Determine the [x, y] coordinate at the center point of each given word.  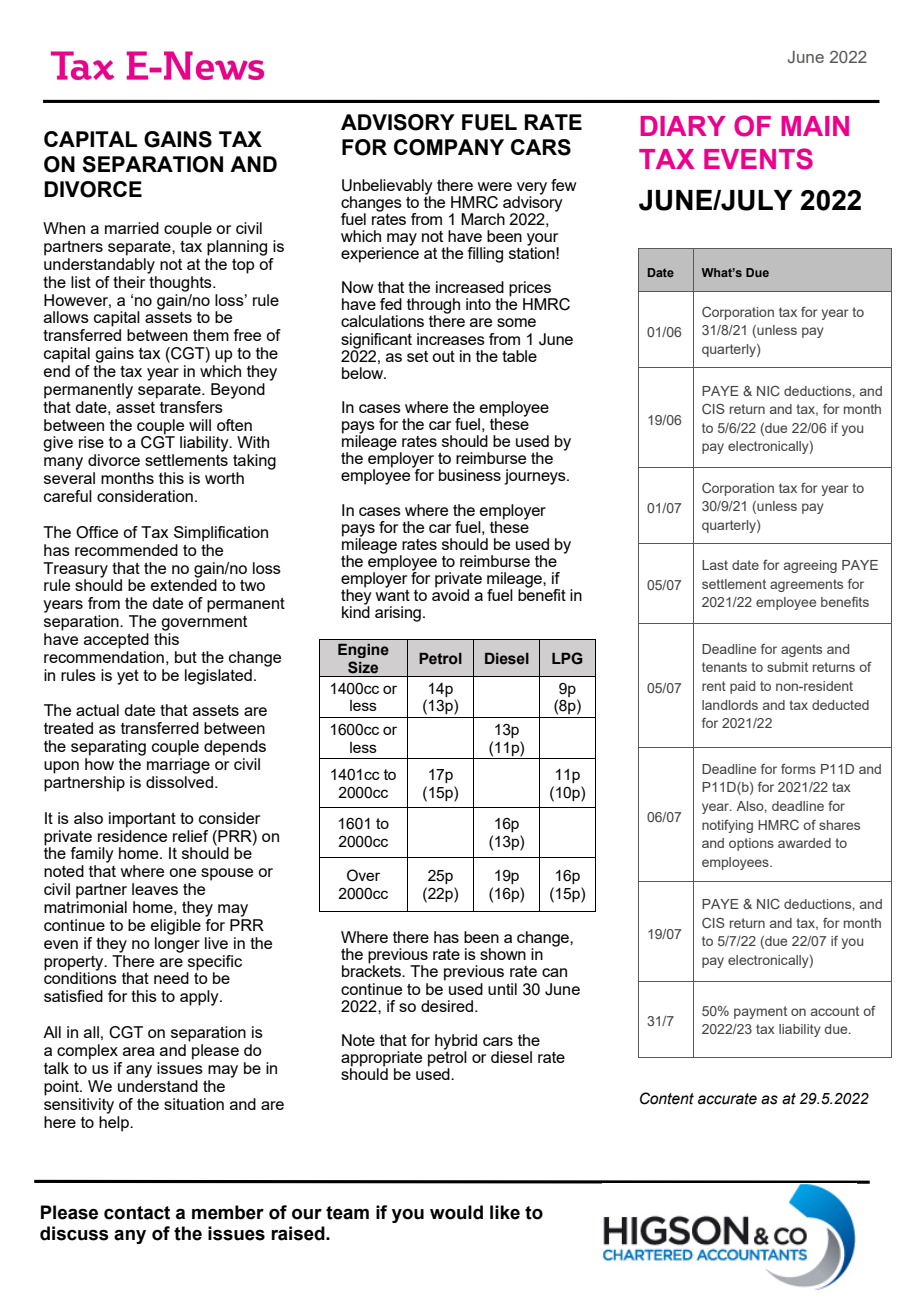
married [132, 228]
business [470, 475]
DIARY [683, 126]
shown [503, 954]
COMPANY [449, 147]
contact [137, 1213]
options [751, 844]
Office [97, 532]
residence [132, 834]
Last [715, 565]
